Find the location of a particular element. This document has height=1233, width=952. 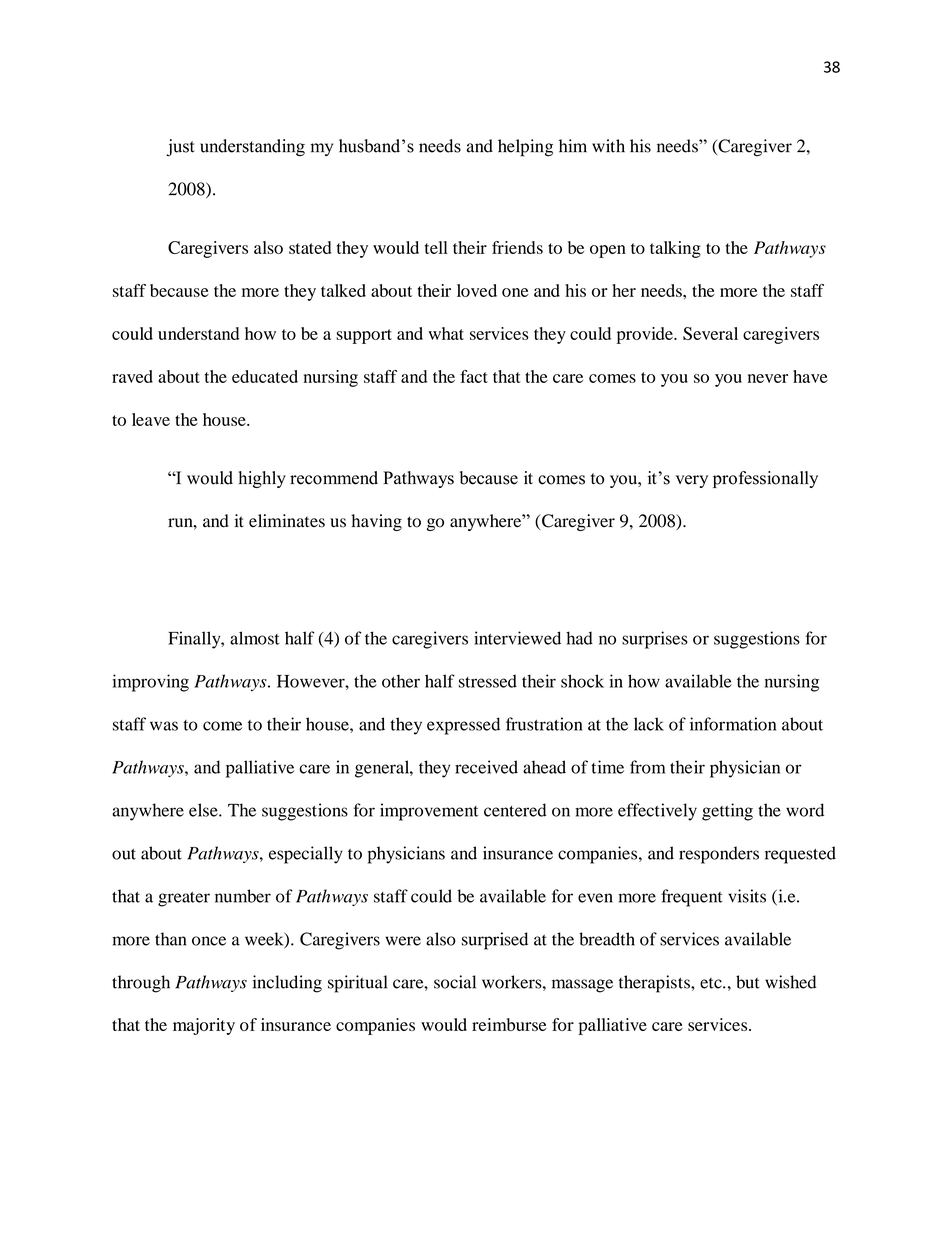

almost is located at coordinates (255, 638).
